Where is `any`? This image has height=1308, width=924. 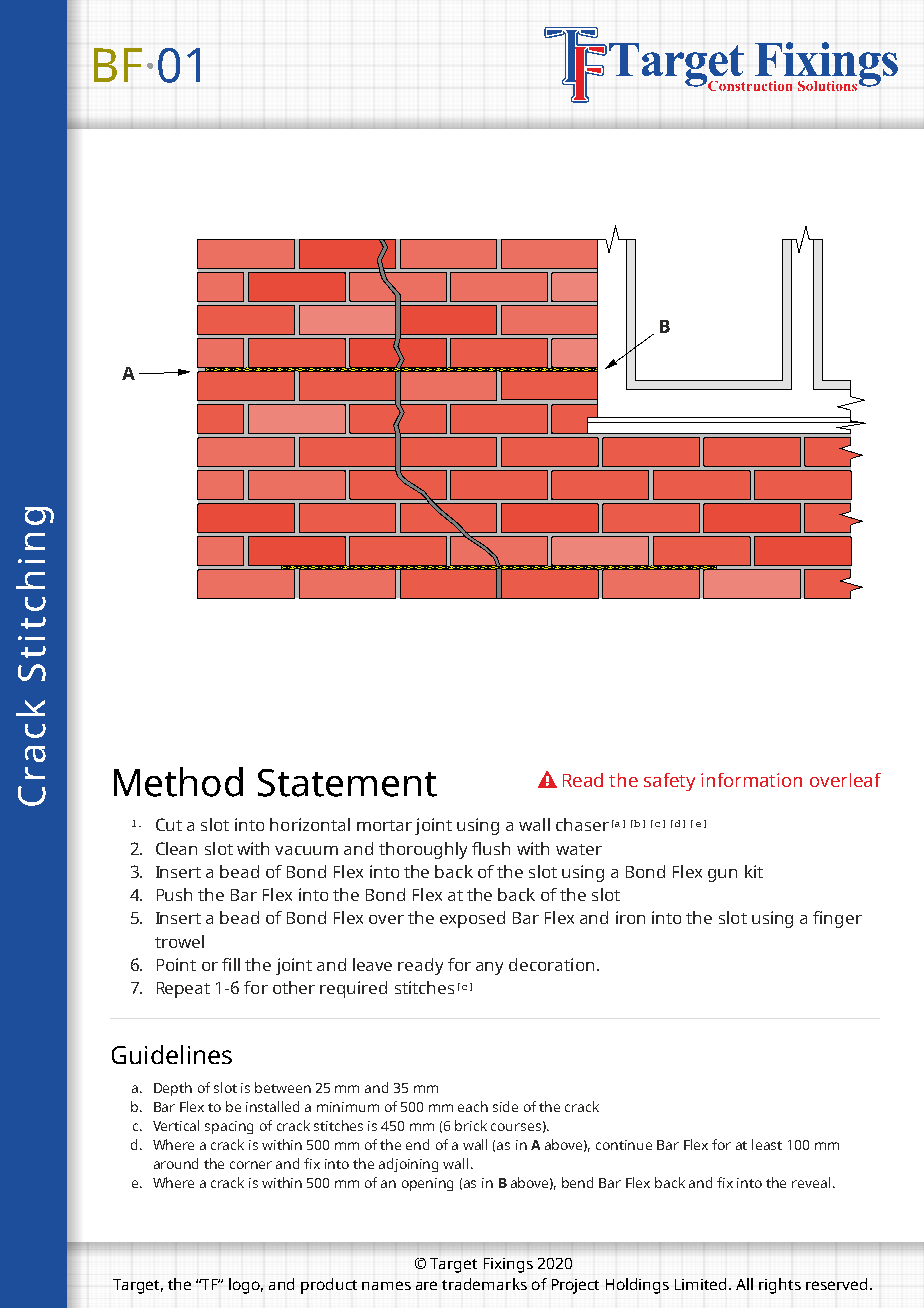 any is located at coordinates (489, 968).
